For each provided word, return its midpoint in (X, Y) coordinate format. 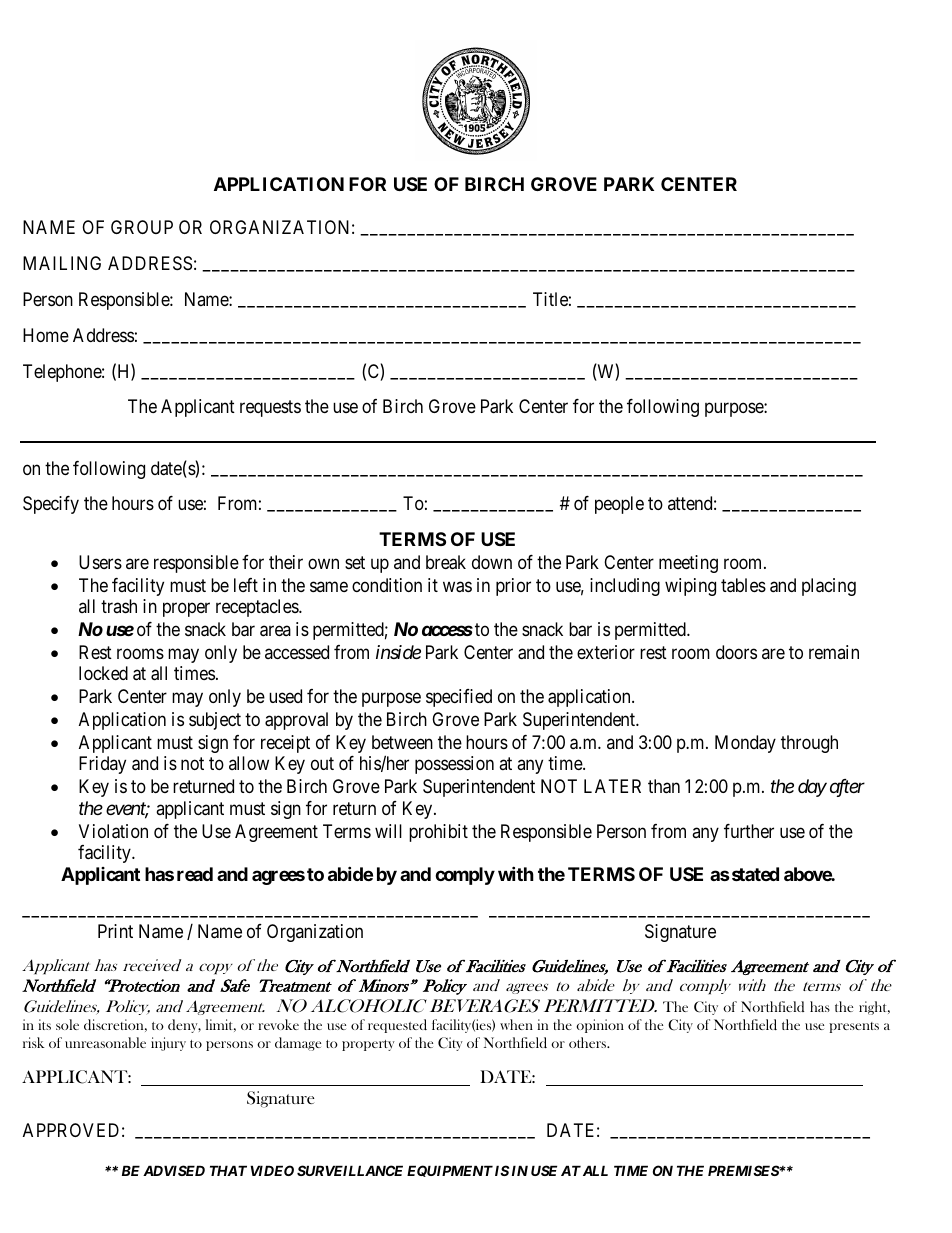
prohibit (438, 833)
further (749, 831)
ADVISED (174, 1170)
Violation (113, 831)
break (446, 562)
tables (743, 585)
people (619, 505)
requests (270, 409)
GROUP (142, 227)
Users (100, 562)
